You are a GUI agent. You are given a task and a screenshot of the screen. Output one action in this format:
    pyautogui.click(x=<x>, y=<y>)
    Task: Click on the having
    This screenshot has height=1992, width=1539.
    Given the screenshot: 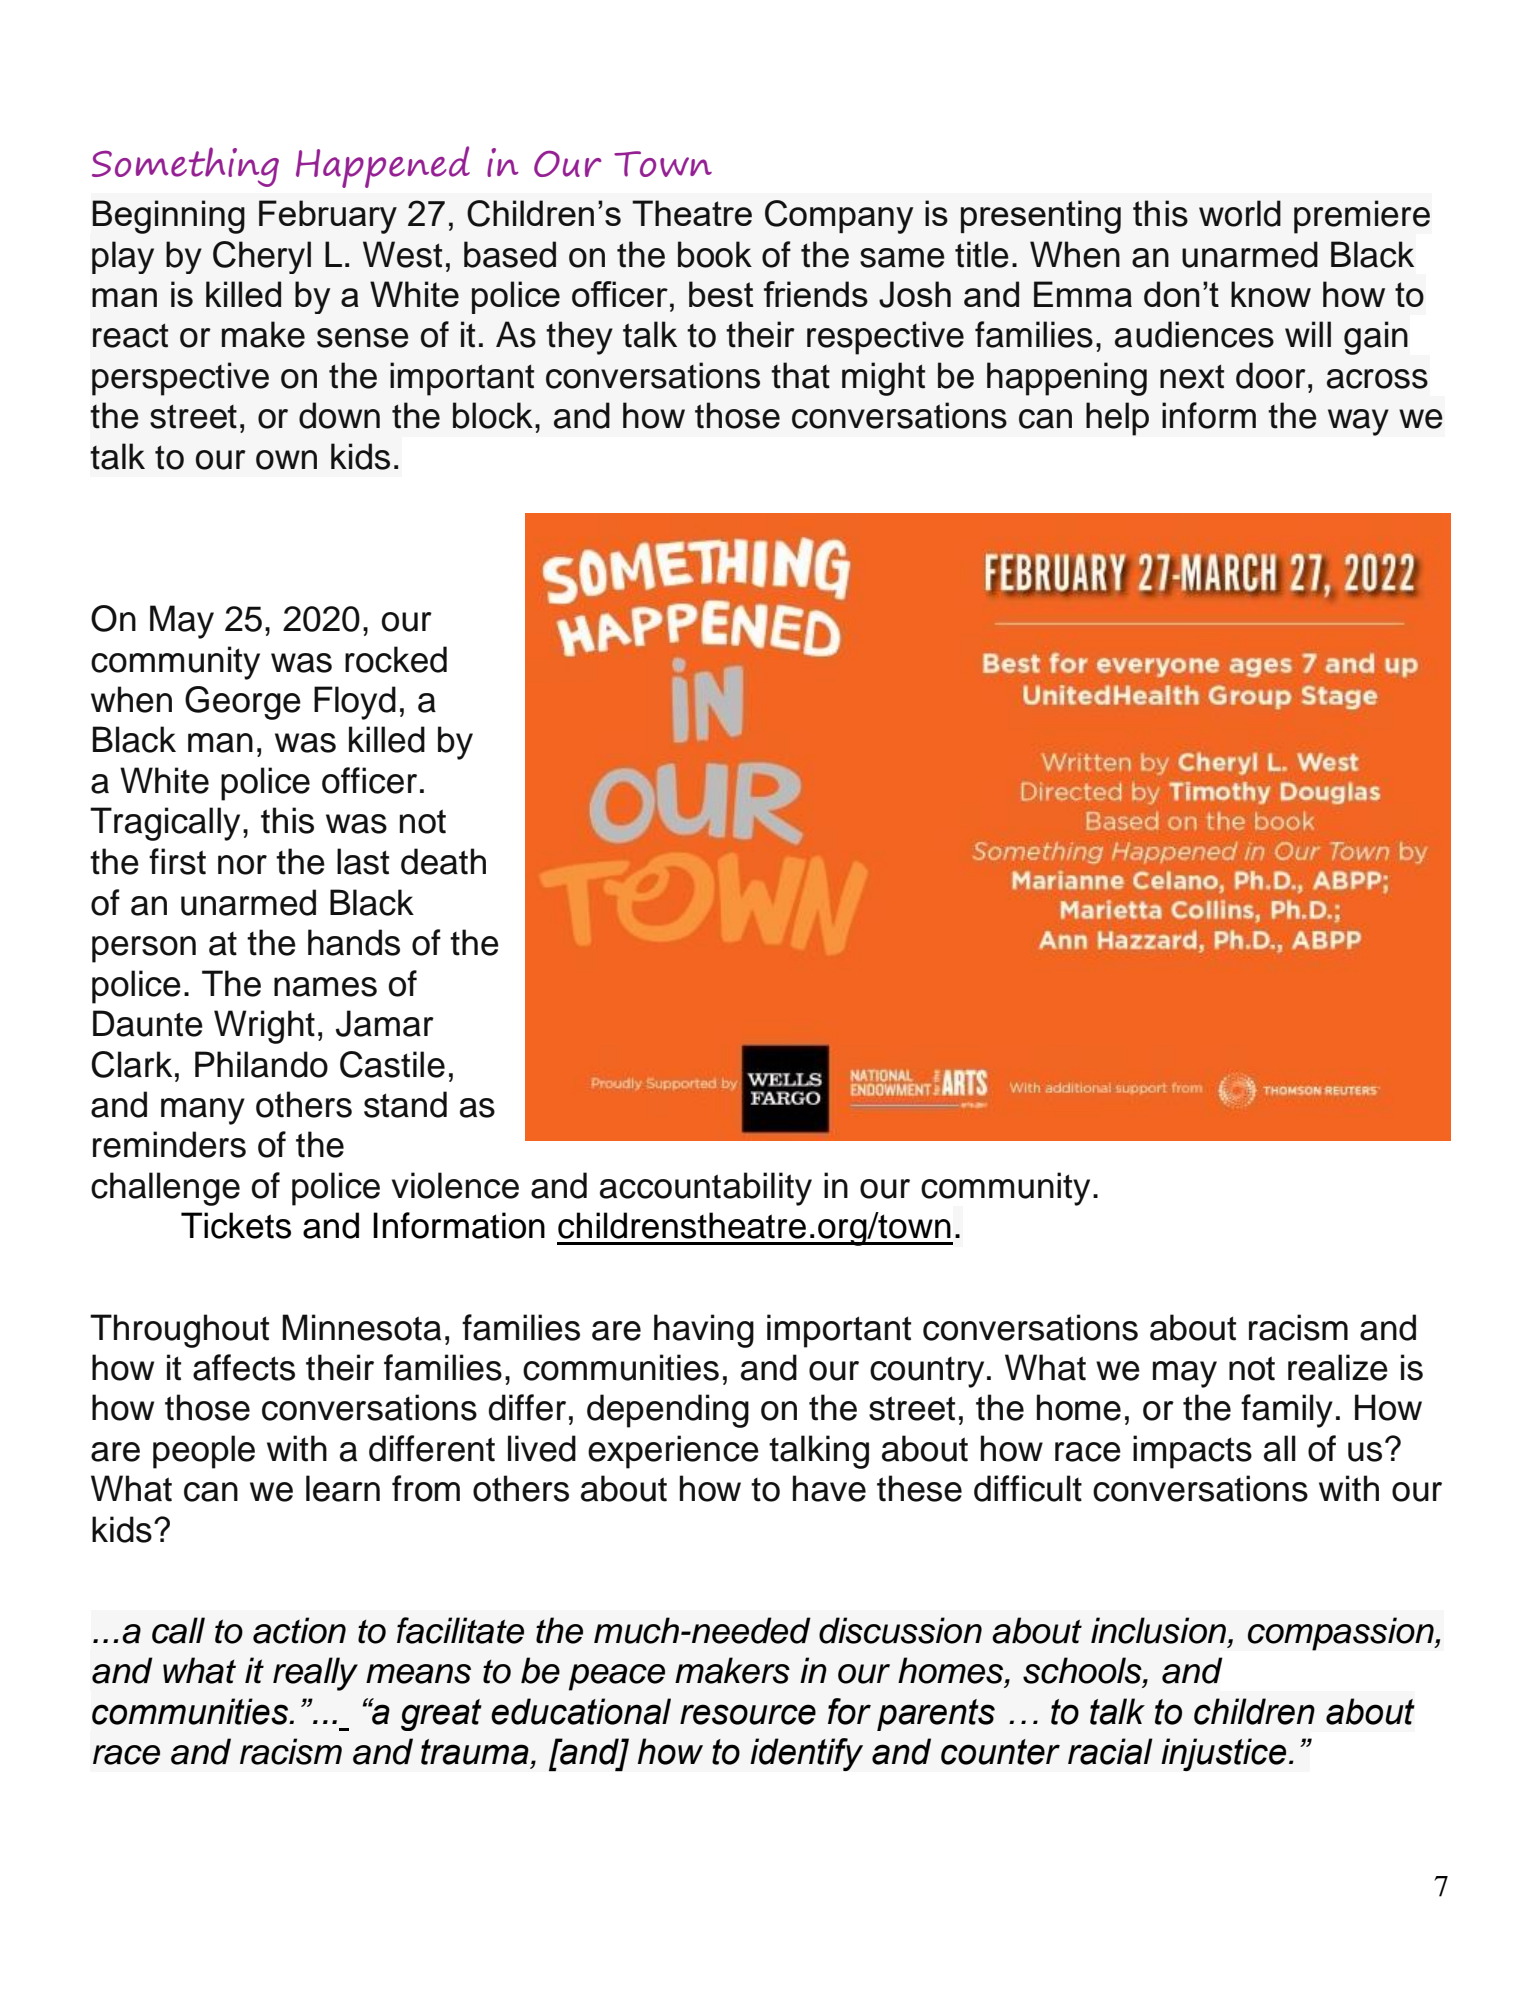 What is the action you would take?
    pyautogui.click(x=704, y=1331)
